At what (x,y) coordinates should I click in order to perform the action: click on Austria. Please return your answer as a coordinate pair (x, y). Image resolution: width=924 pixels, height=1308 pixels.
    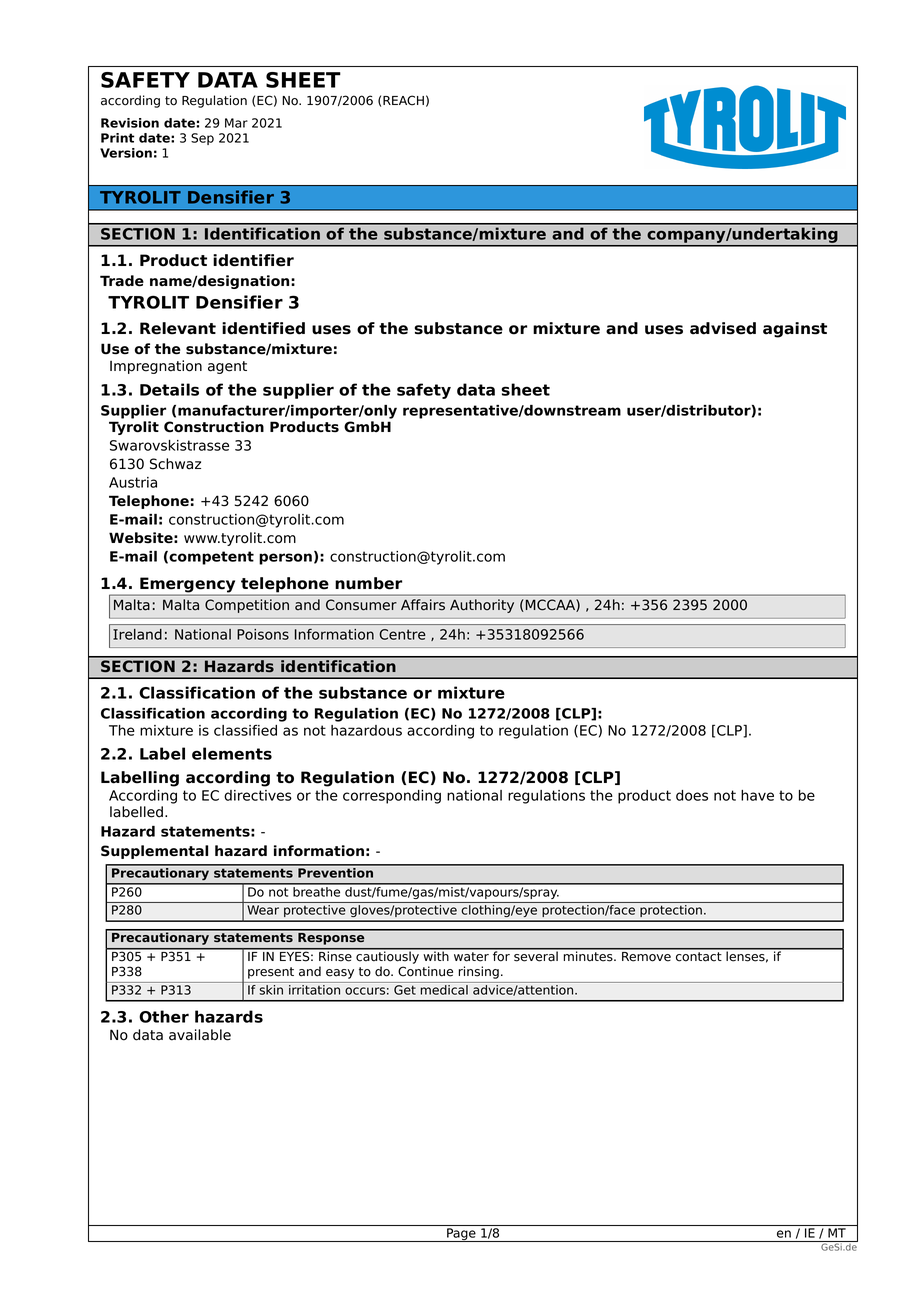
    Looking at the image, I should click on (133, 482).
